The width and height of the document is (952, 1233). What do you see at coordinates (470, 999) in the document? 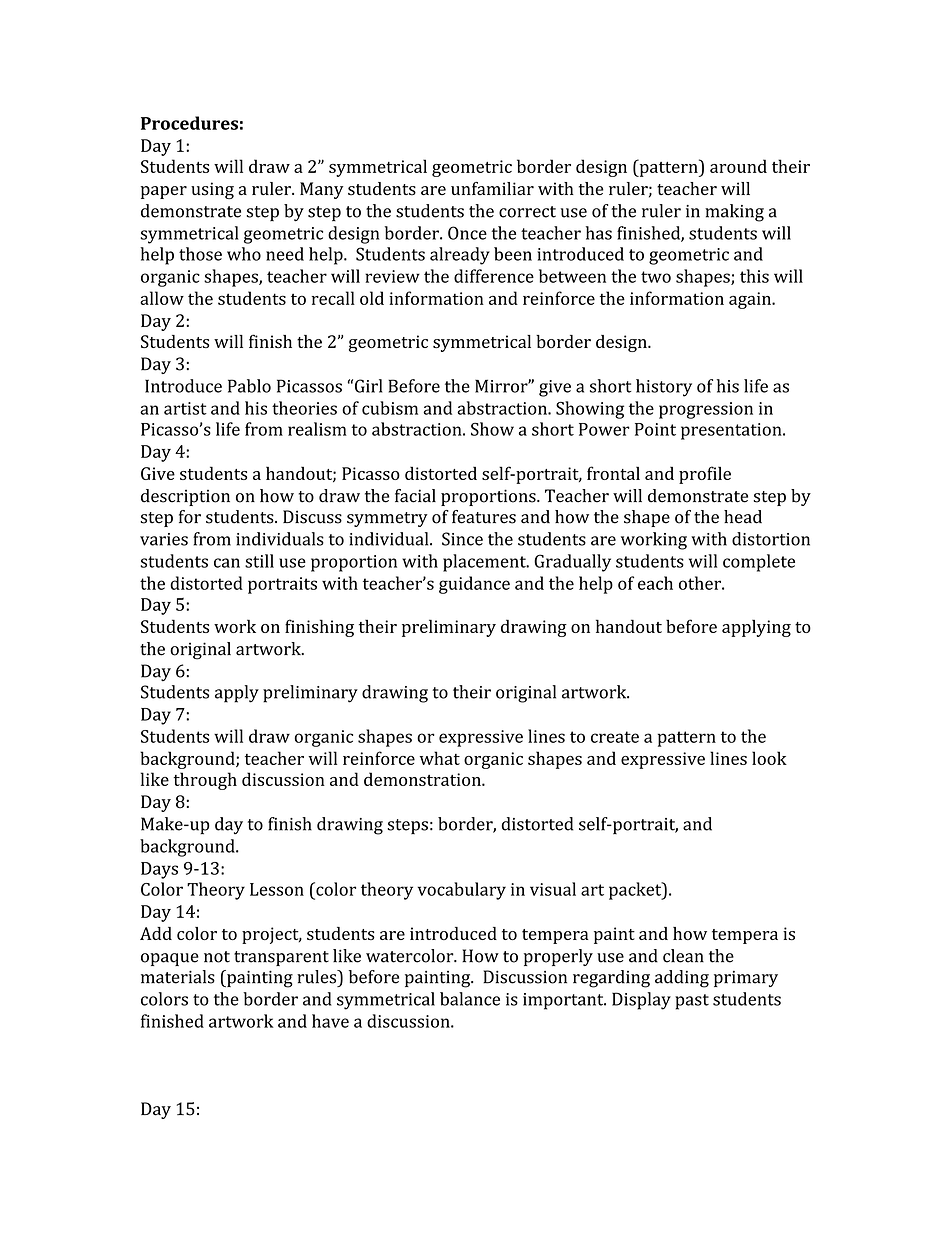
I see `balance` at bounding box center [470, 999].
